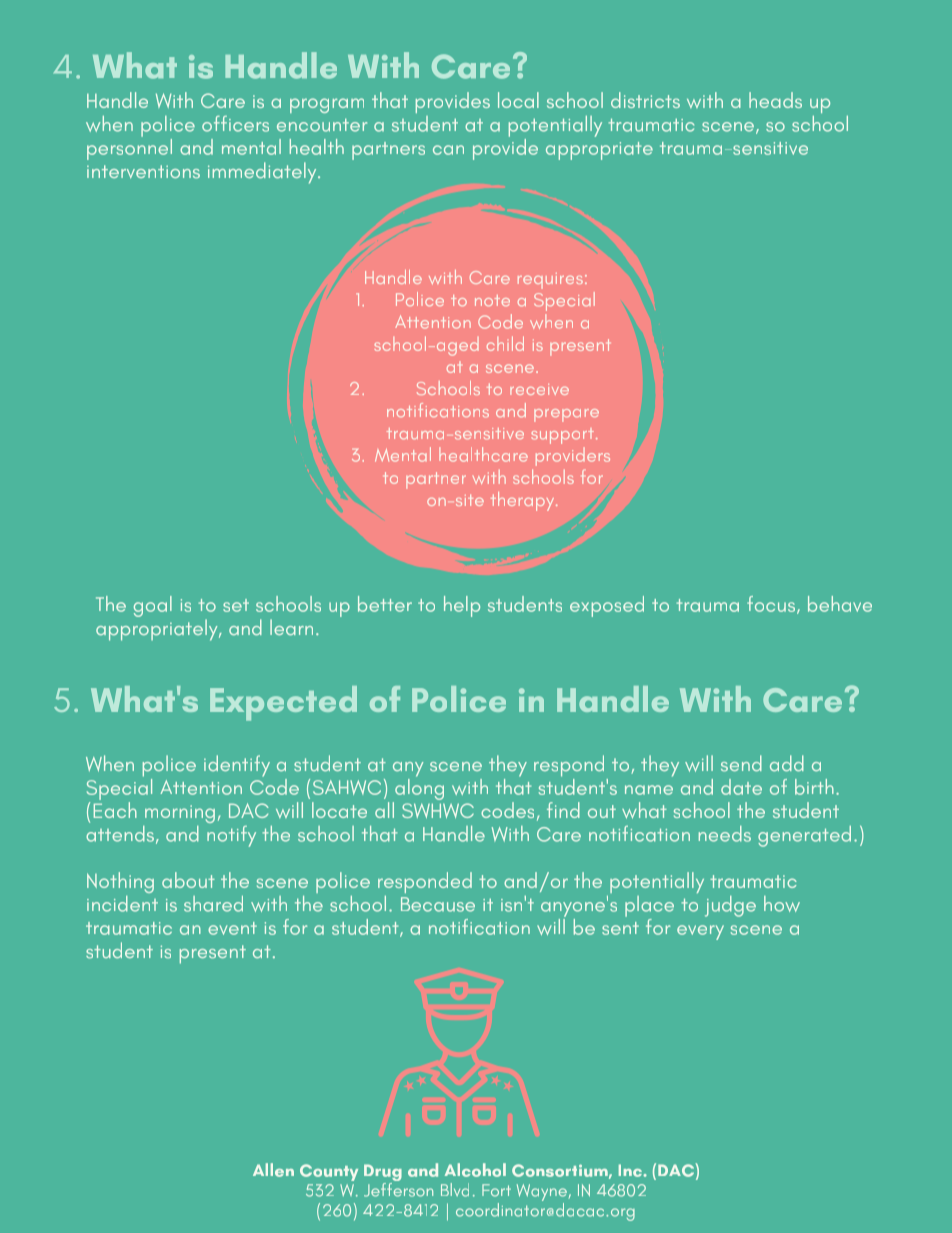 The width and height of the image is (952, 1233). I want to click on Allen, so click(273, 1170).
